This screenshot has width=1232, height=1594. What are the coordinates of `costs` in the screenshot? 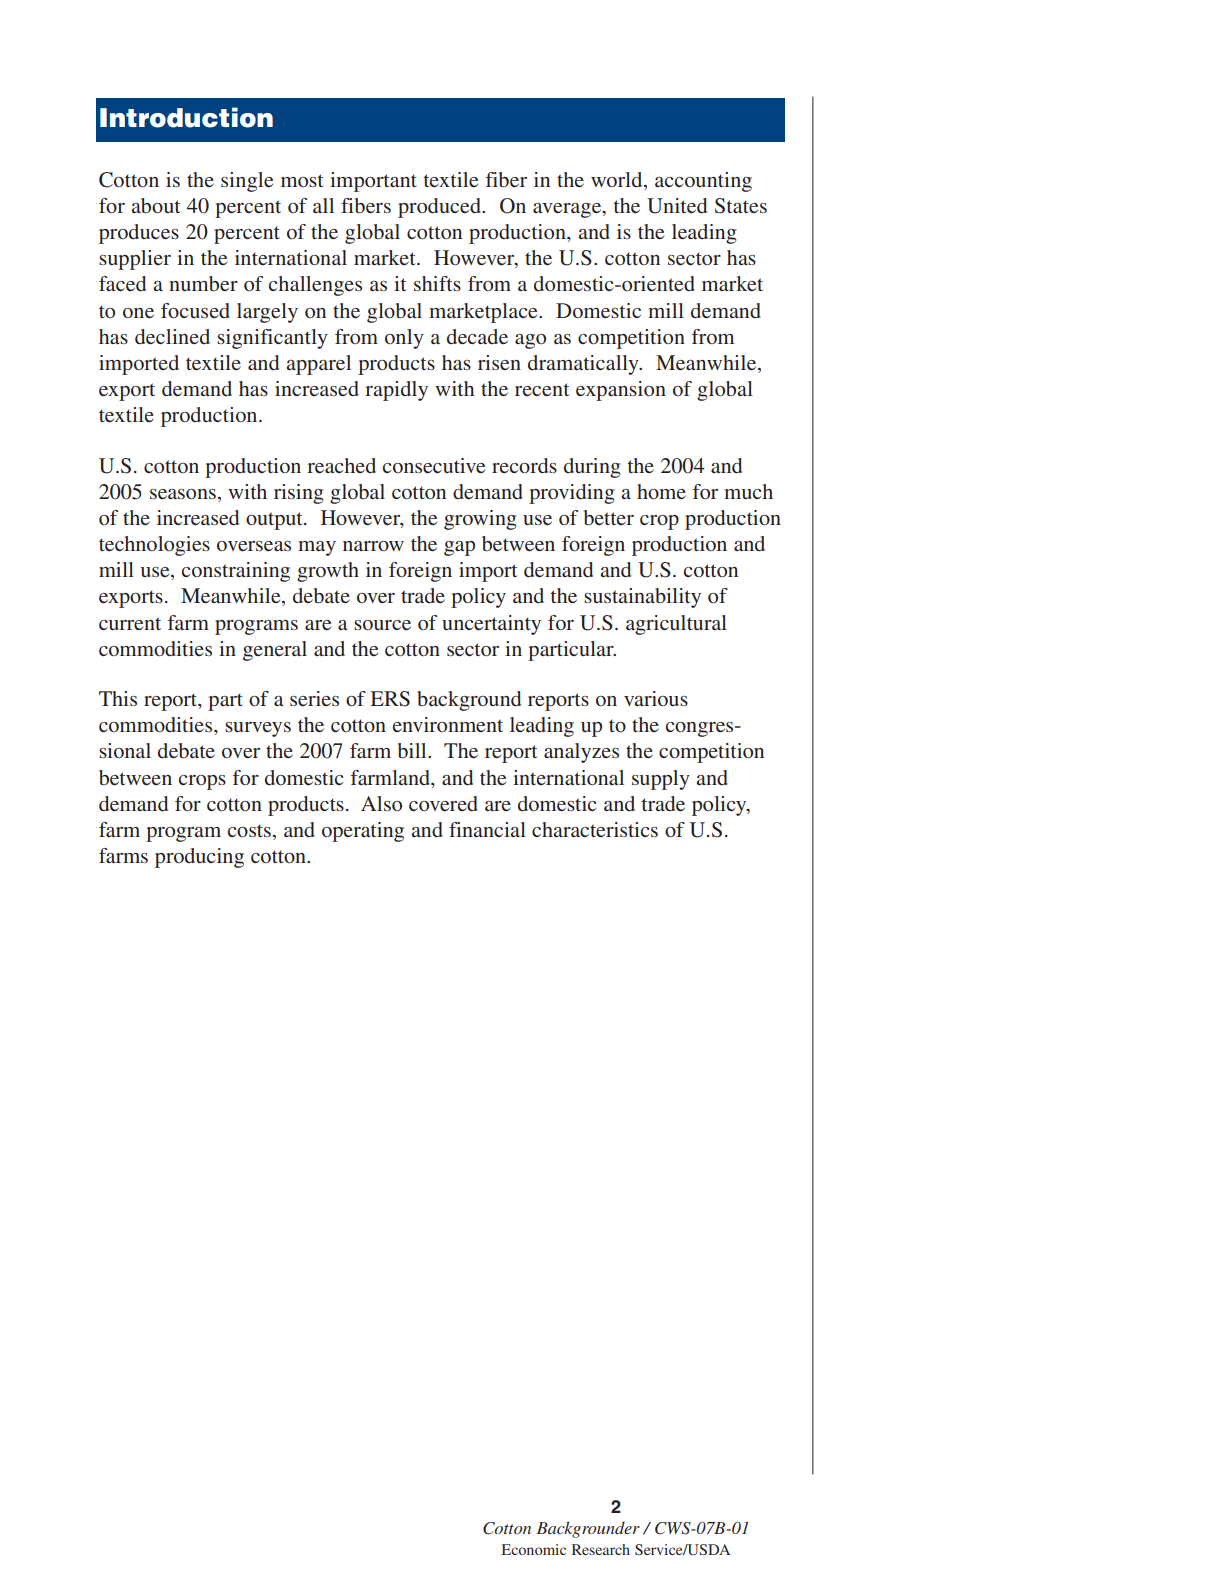 It's located at (249, 830).
